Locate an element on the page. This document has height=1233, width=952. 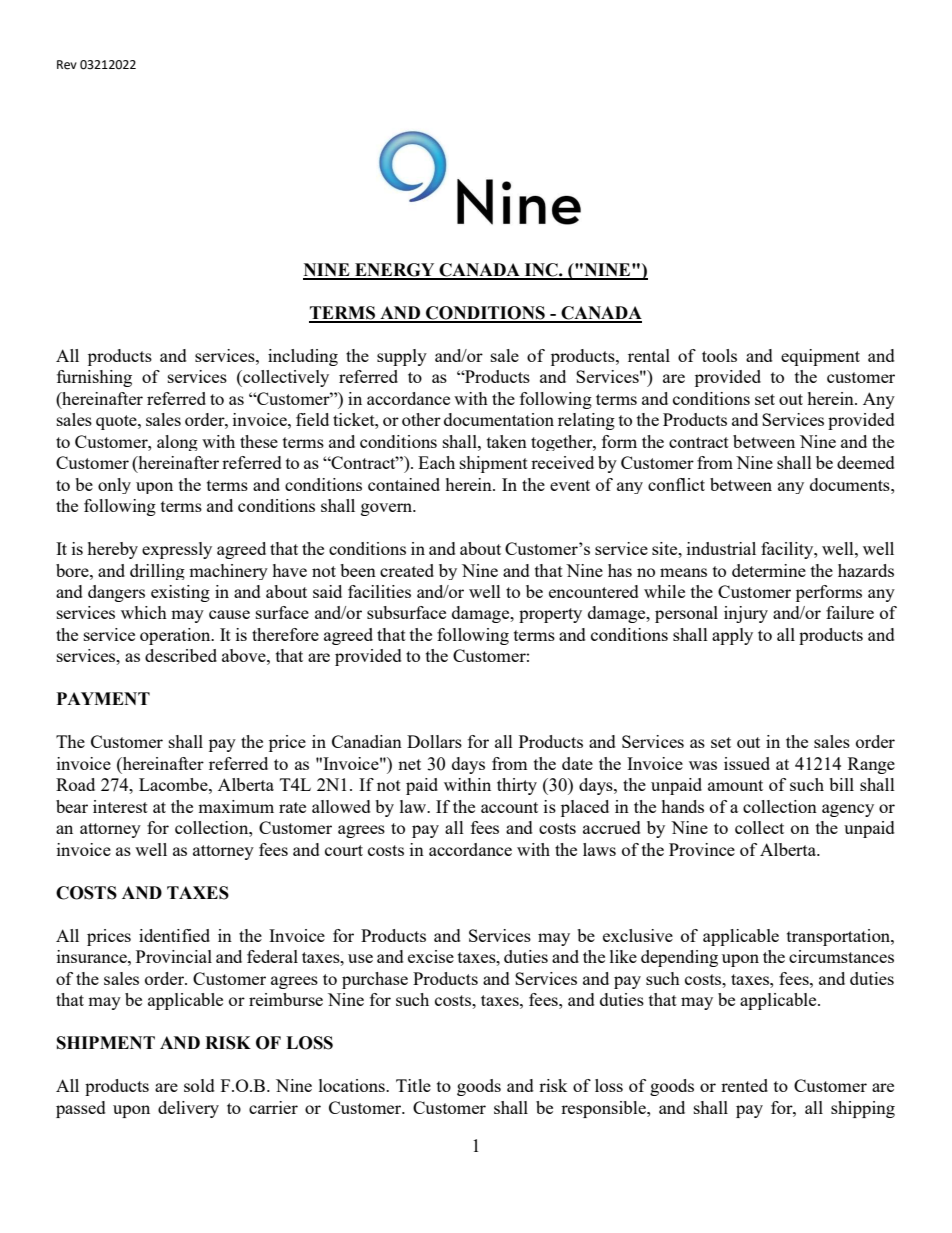
documentation is located at coordinates (499, 419).
